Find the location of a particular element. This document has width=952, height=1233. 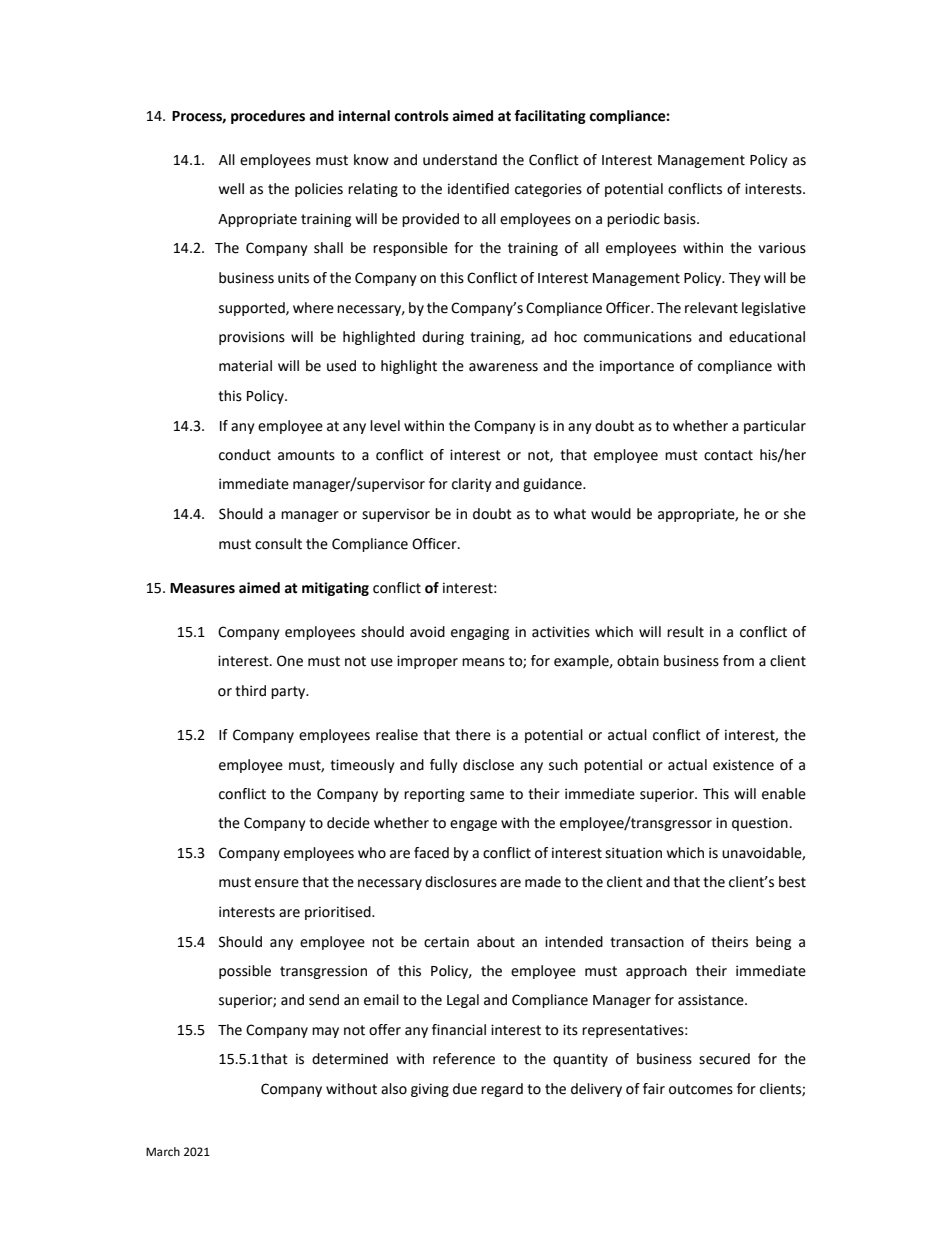

understand is located at coordinates (460, 160).
